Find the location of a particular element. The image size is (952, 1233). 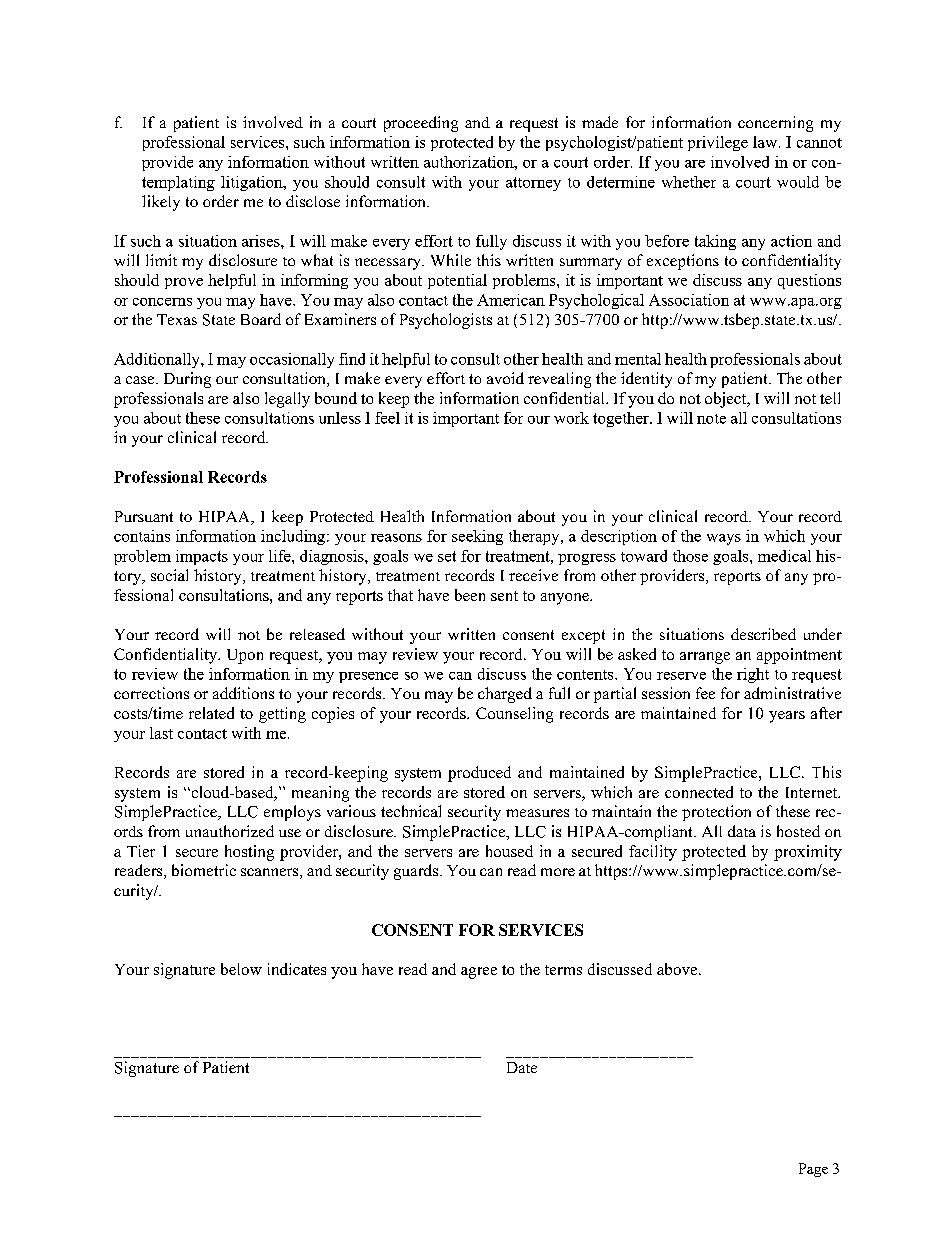

likely is located at coordinates (161, 203).
